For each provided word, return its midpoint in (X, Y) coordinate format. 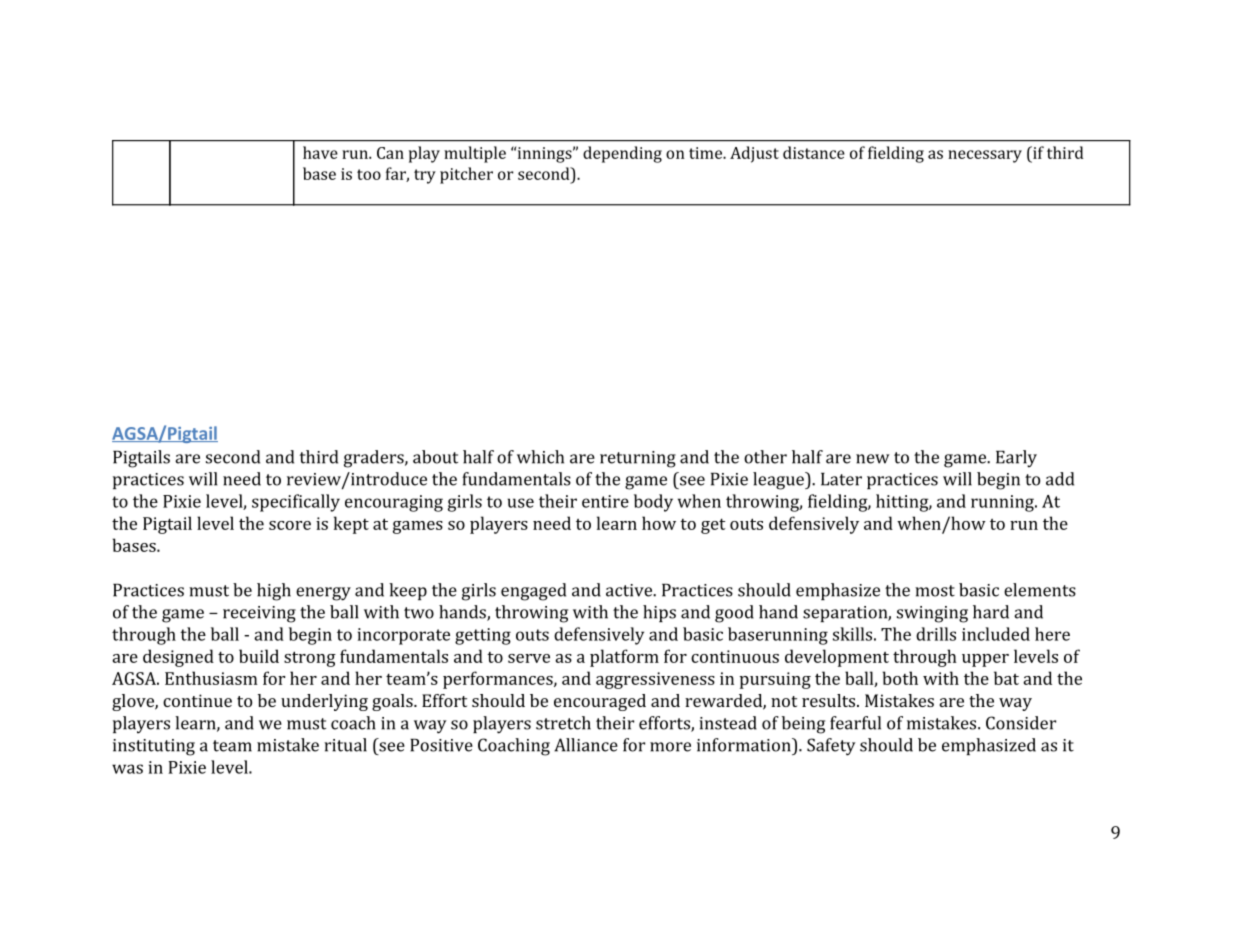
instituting (154, 747)
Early (1016, 459)
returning (638, 459)
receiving (259, 614)
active (630, 590)
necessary (985, 156)
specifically (296, 503)
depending (622, 154)
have (320, 152)
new (873, 459)
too (369, 174)
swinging (932, 614)
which (540, 457)
